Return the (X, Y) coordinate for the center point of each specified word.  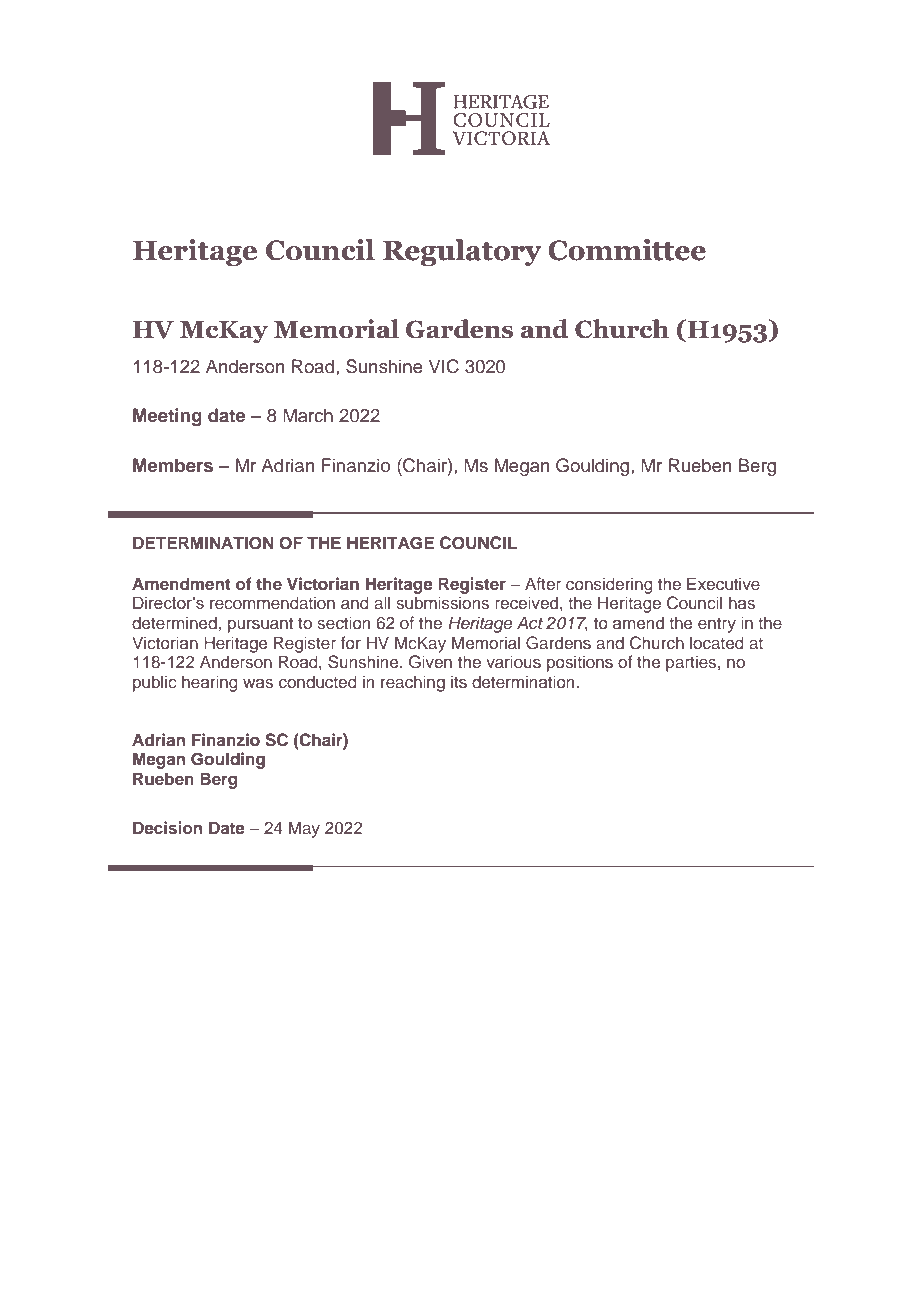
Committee (627, 250)
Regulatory (462, 252)
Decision (167, 827)
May (304, 829)
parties (692, 663)
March (308, 415)
